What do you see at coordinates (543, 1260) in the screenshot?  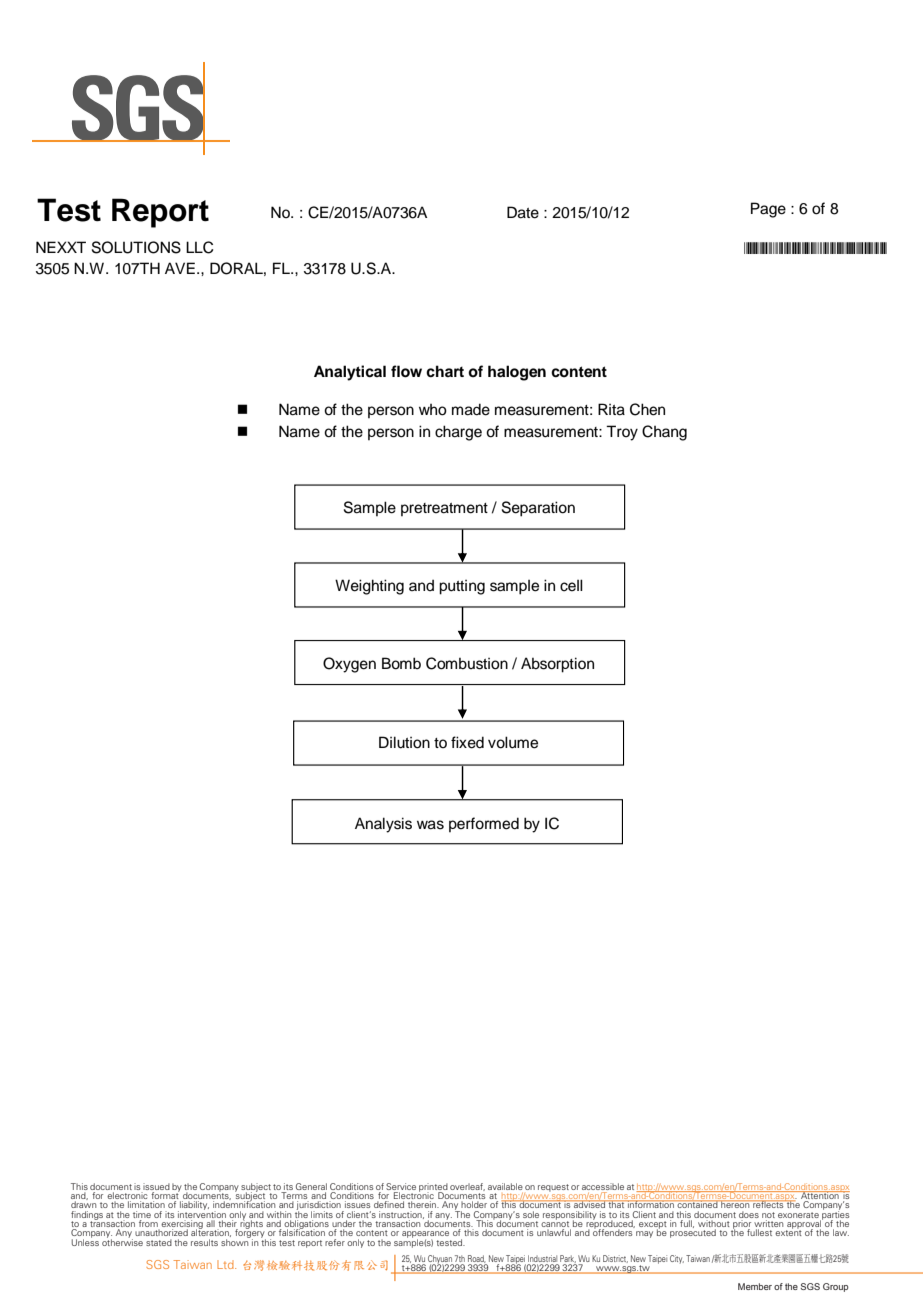 I see `Industrial` at bounding box center [543, 1260].
